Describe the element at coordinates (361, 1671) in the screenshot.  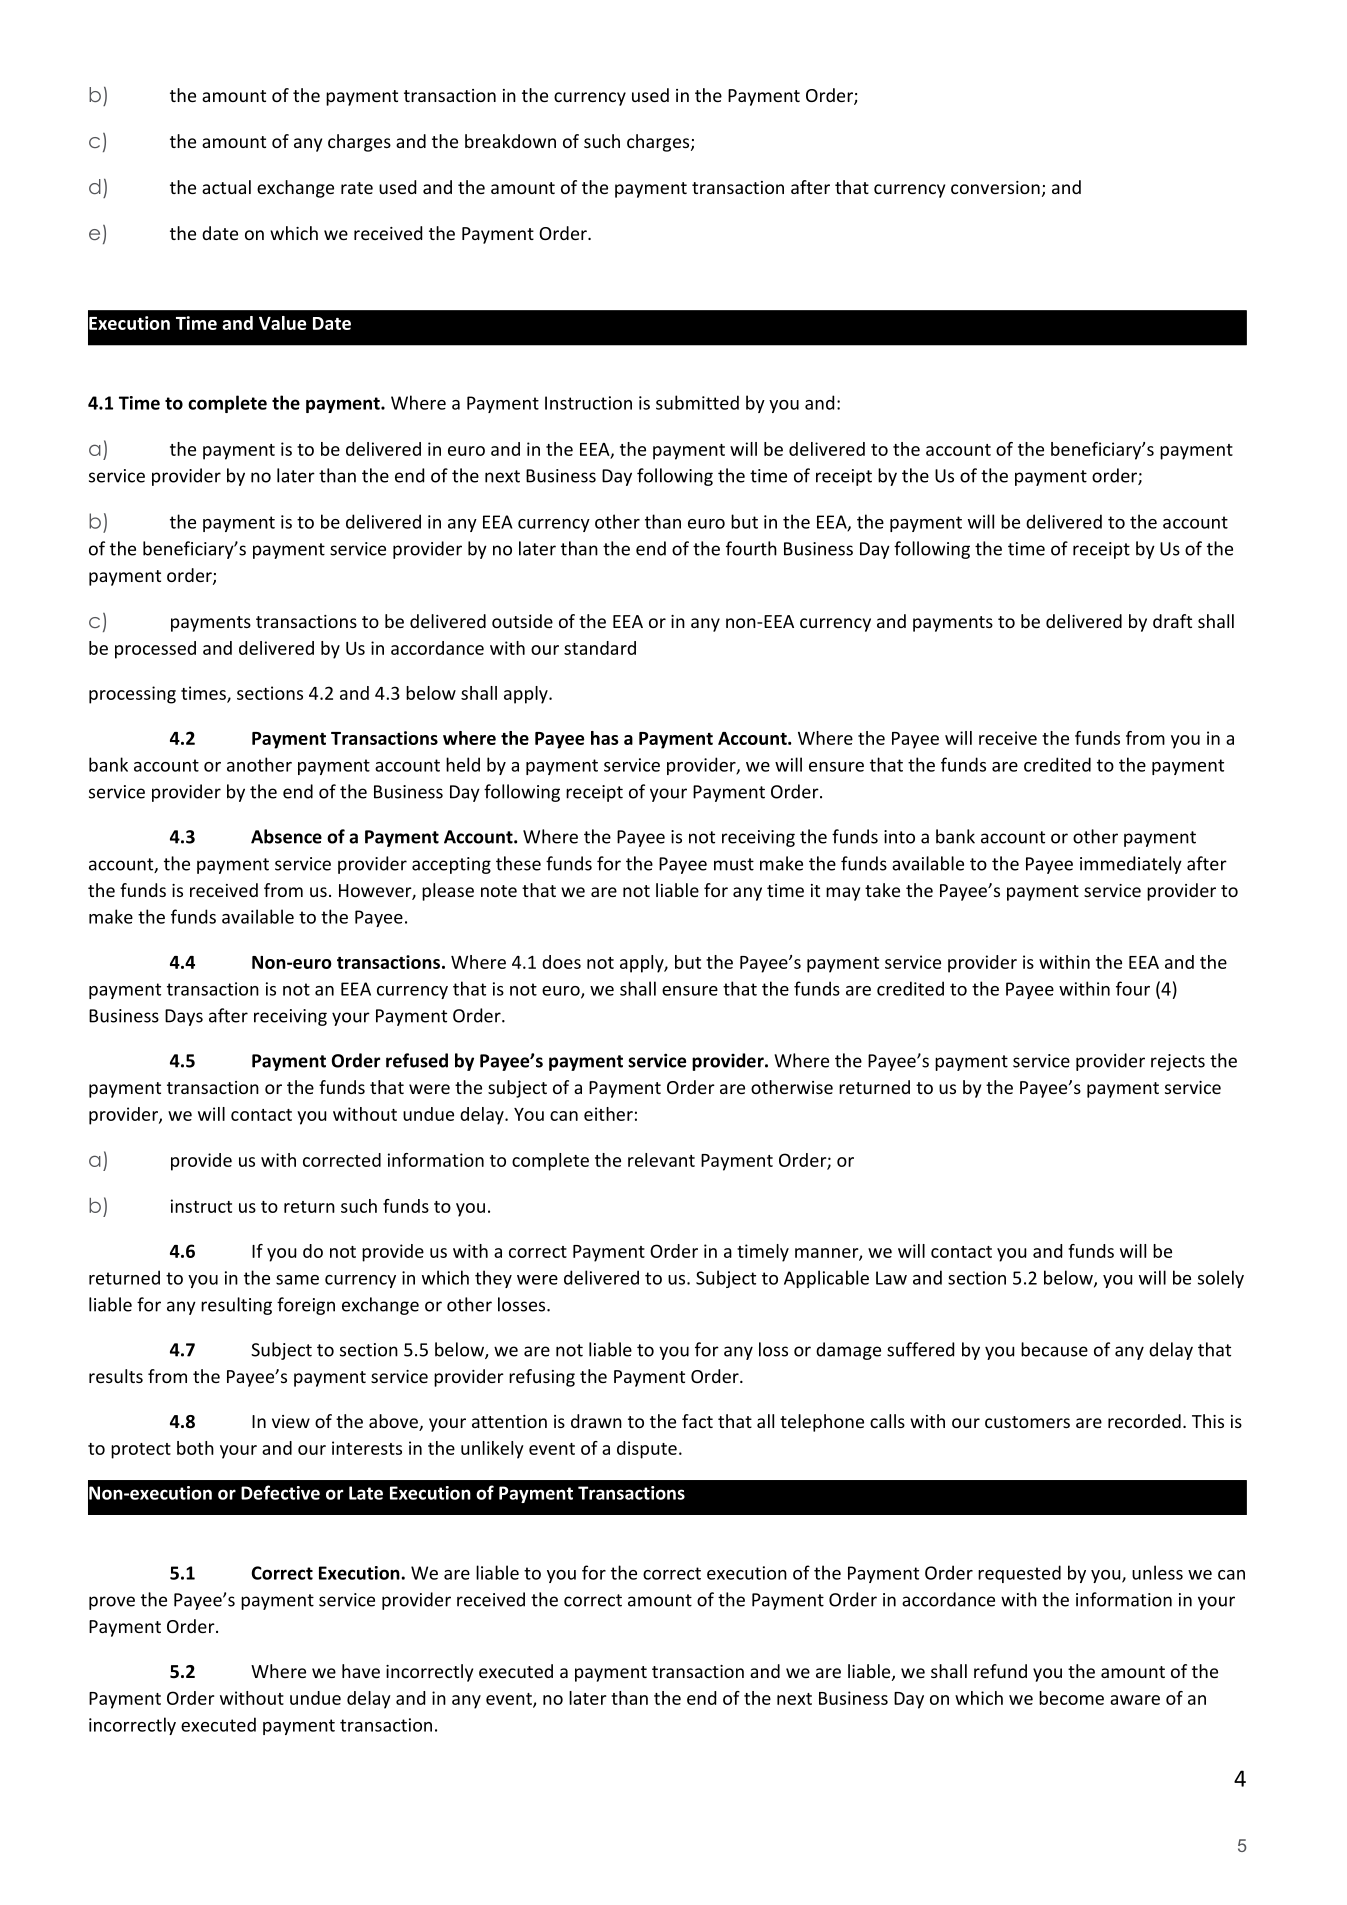
I see `have` at that location.
